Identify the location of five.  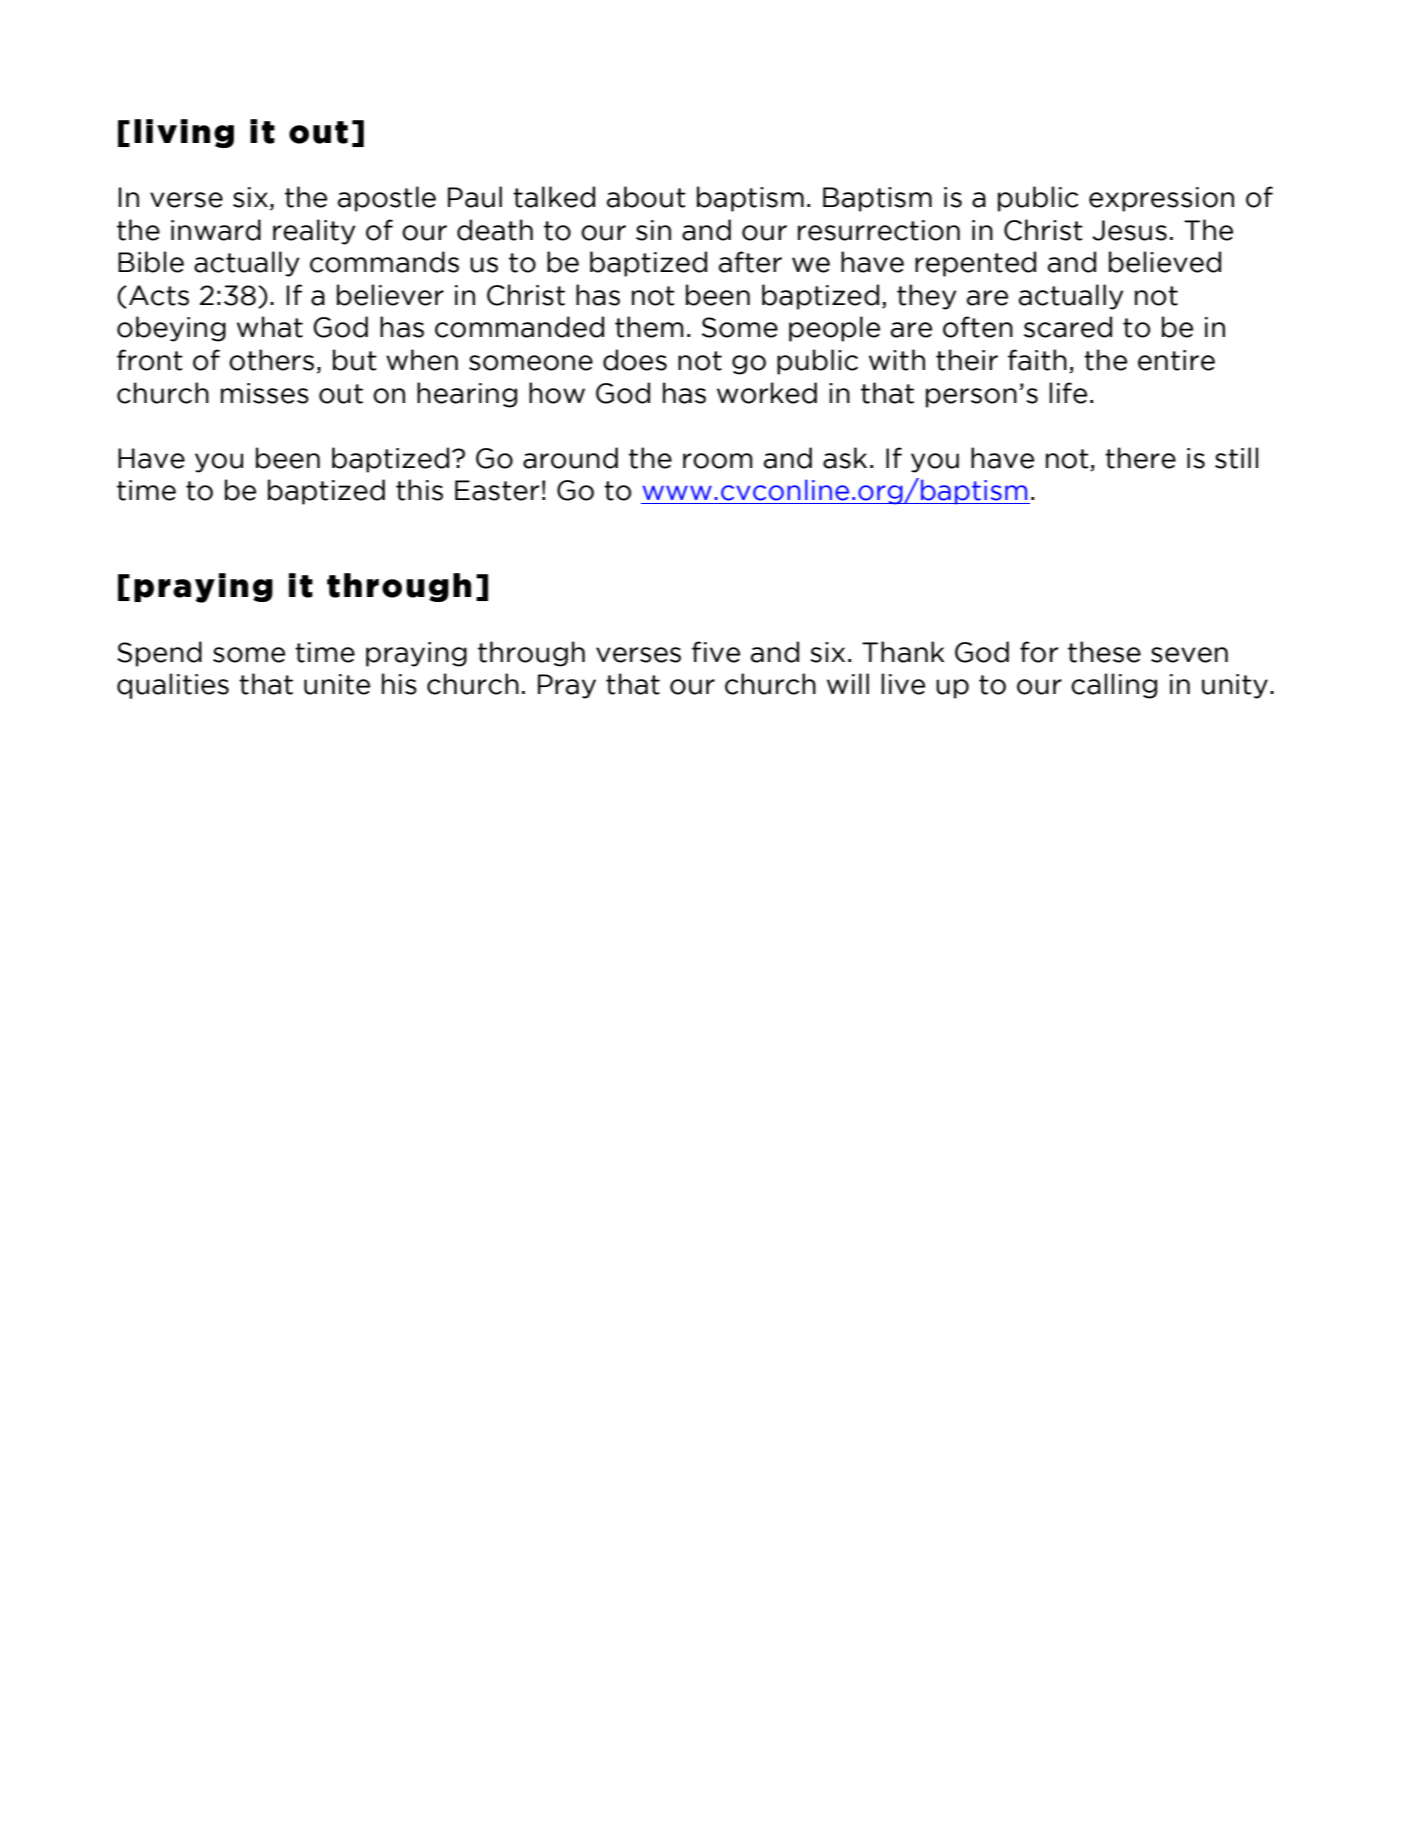
(716, 652).
